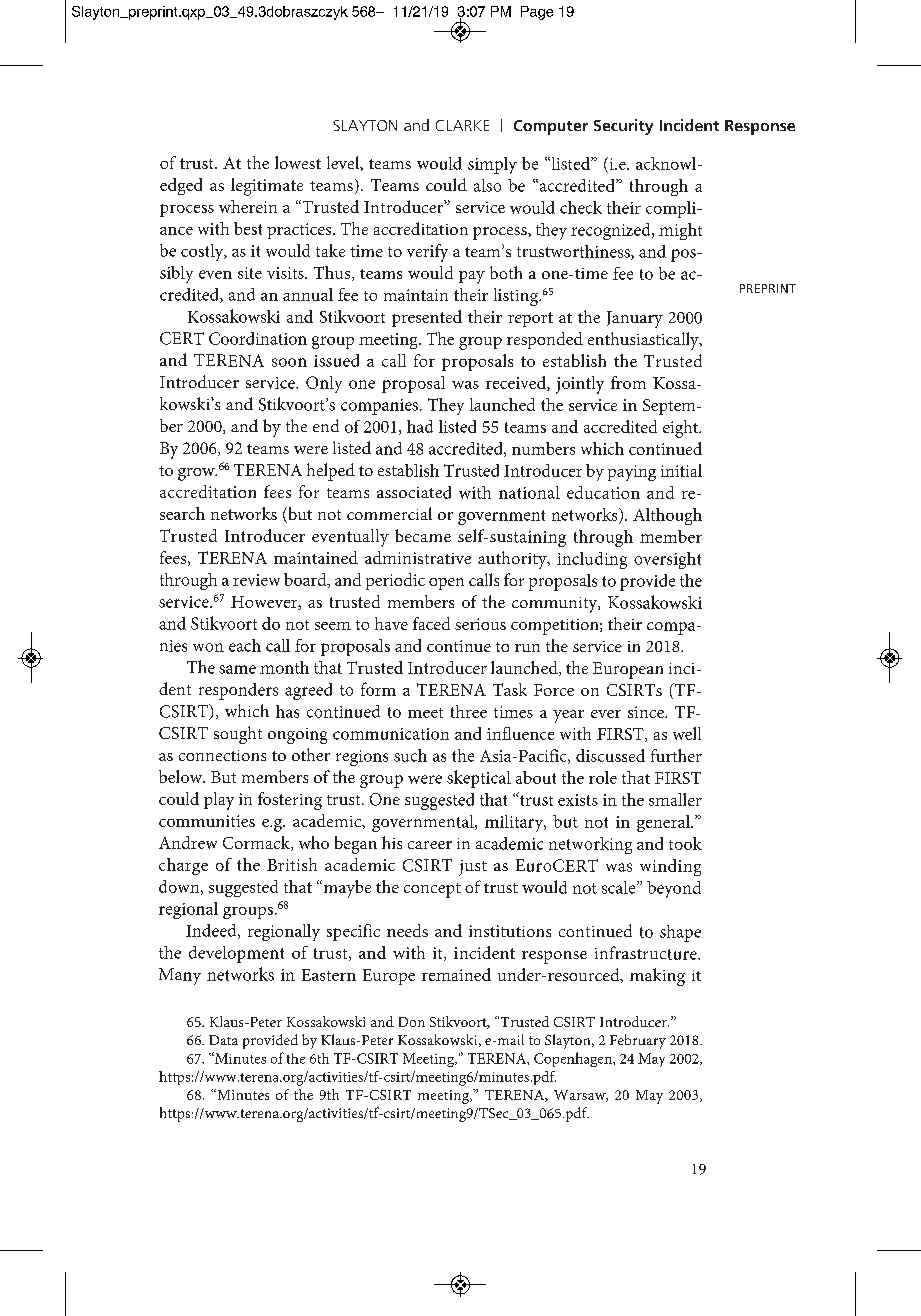 The image size is (921, 1316). Describe the element at coordinates (412, 1022) in the screenshot. I see `Don` at that location.
